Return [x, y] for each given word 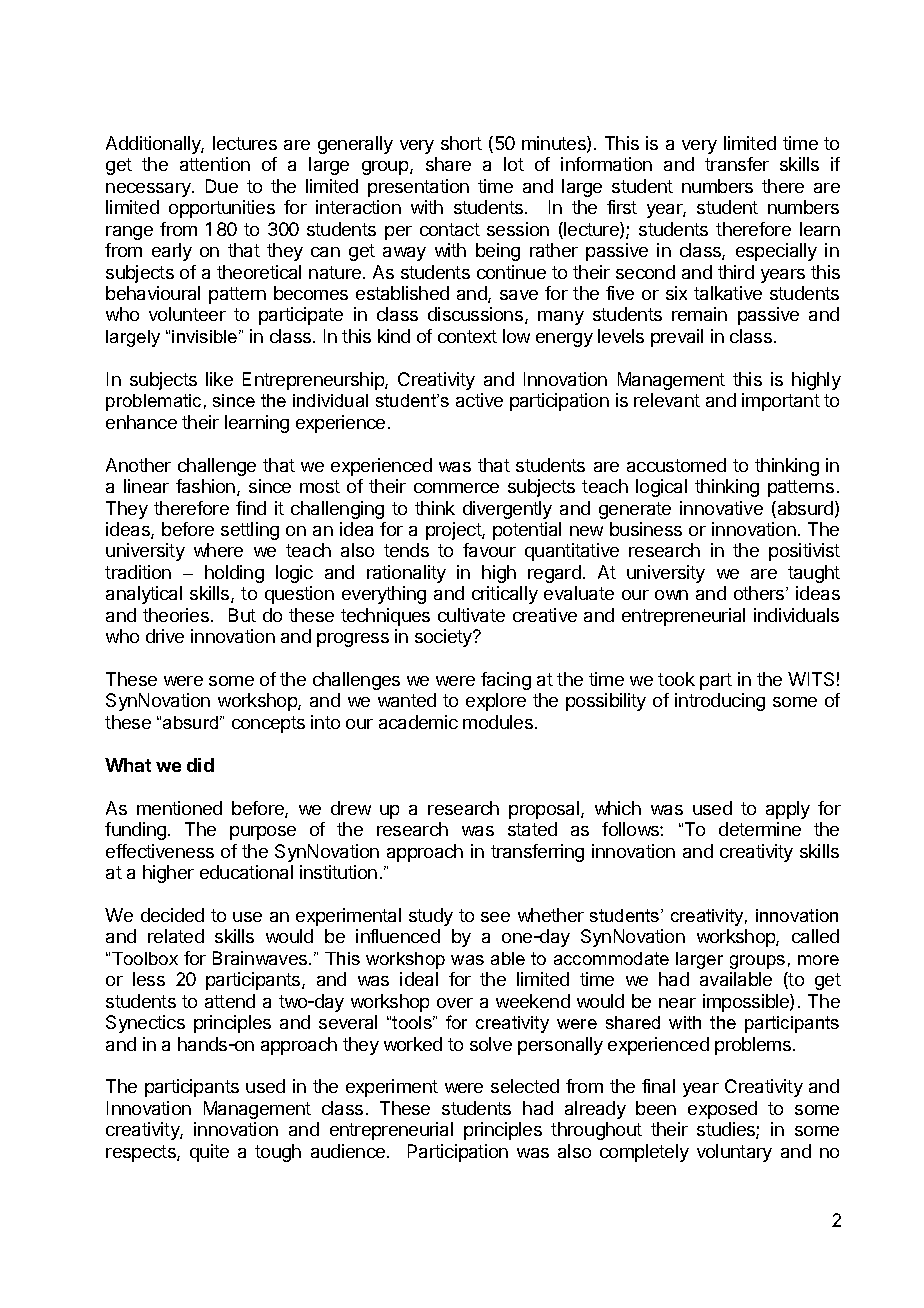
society [445, 638]
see [495, 917]
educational [246, 872]
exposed [722, 1110]
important [781, 402]
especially [776, 252]
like [219, 379]
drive [165, 636]
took [676, 679]
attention [215, 164]
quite [209, 1153]
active [479, 400]
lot [514, 164]
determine [760, 829]
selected [525, 1086]
